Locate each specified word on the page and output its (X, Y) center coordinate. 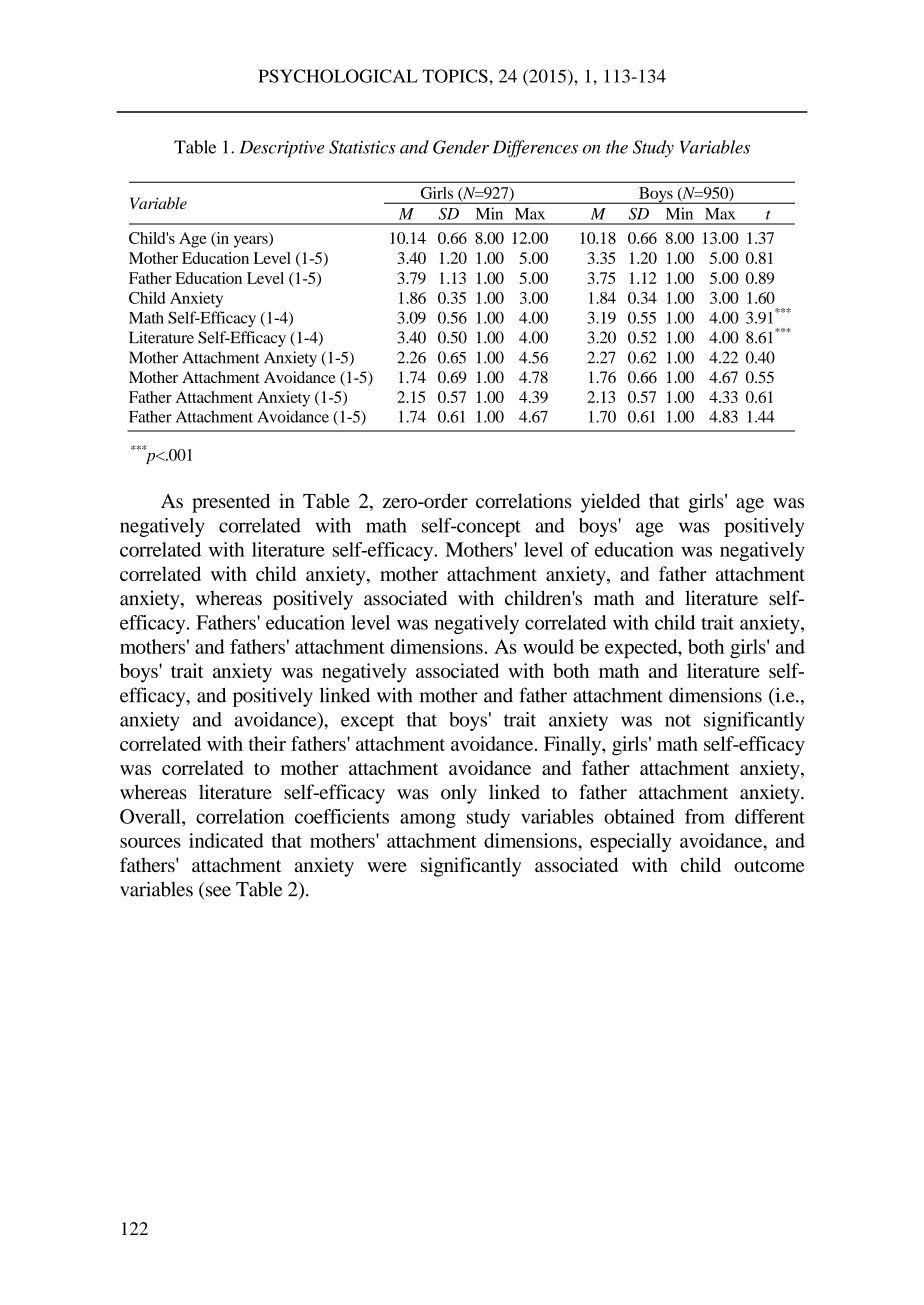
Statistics (362, 147)
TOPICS (456, 76)
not (678, 720)
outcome (769, 866)
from (705, 816)
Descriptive (282, 149)
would (548, 646)
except (367, 722)
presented (231, 503)
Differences (535, 148)
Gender (461, 147)
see (218, 891)
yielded (610, 503)
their (267, 743)
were (387, 867)
